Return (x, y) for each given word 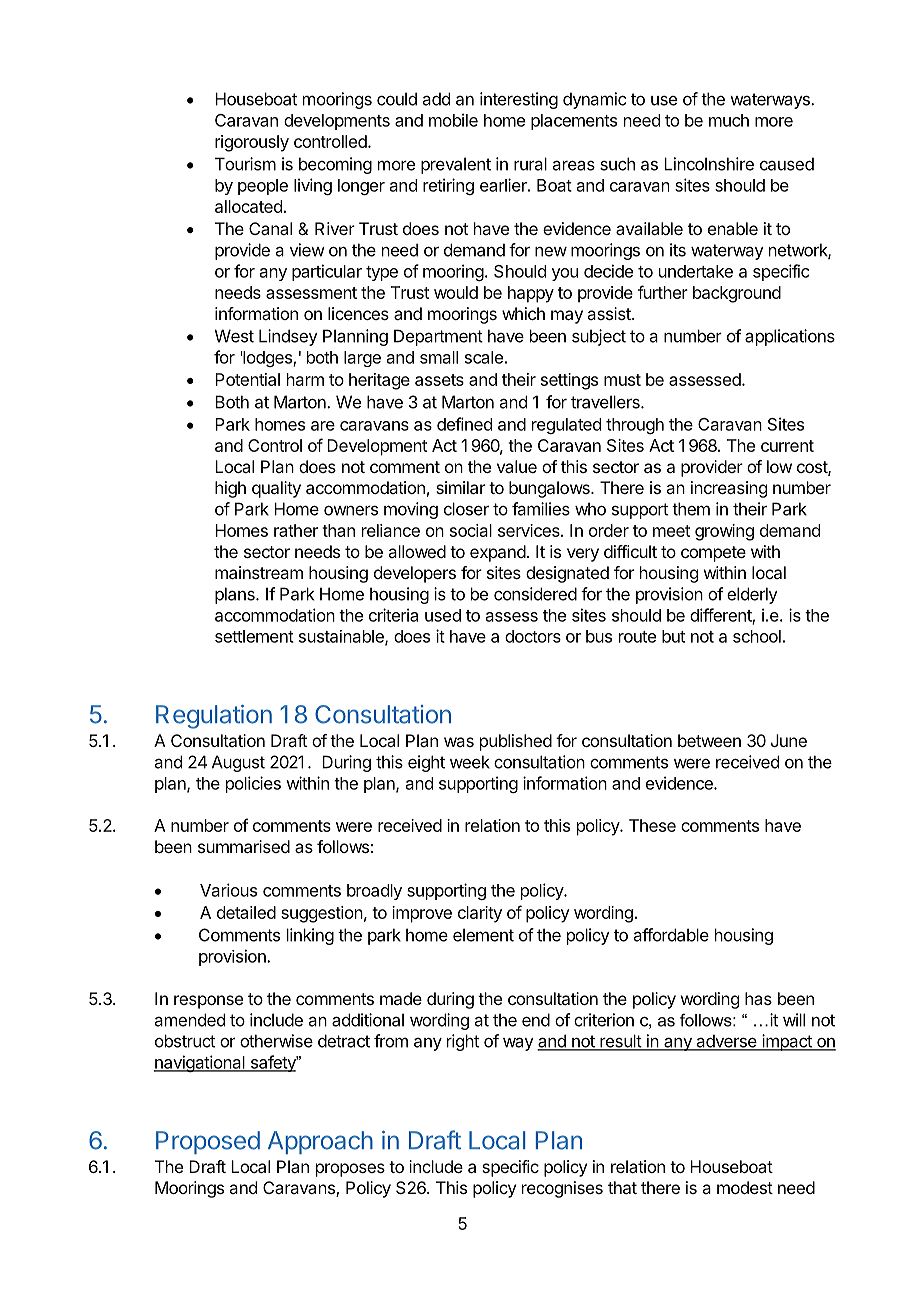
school (757, 636)
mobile (453, 120)
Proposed (208, 1142)
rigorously (252, 143)
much (729, 120)
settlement (254, 636)
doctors (533, 636)
